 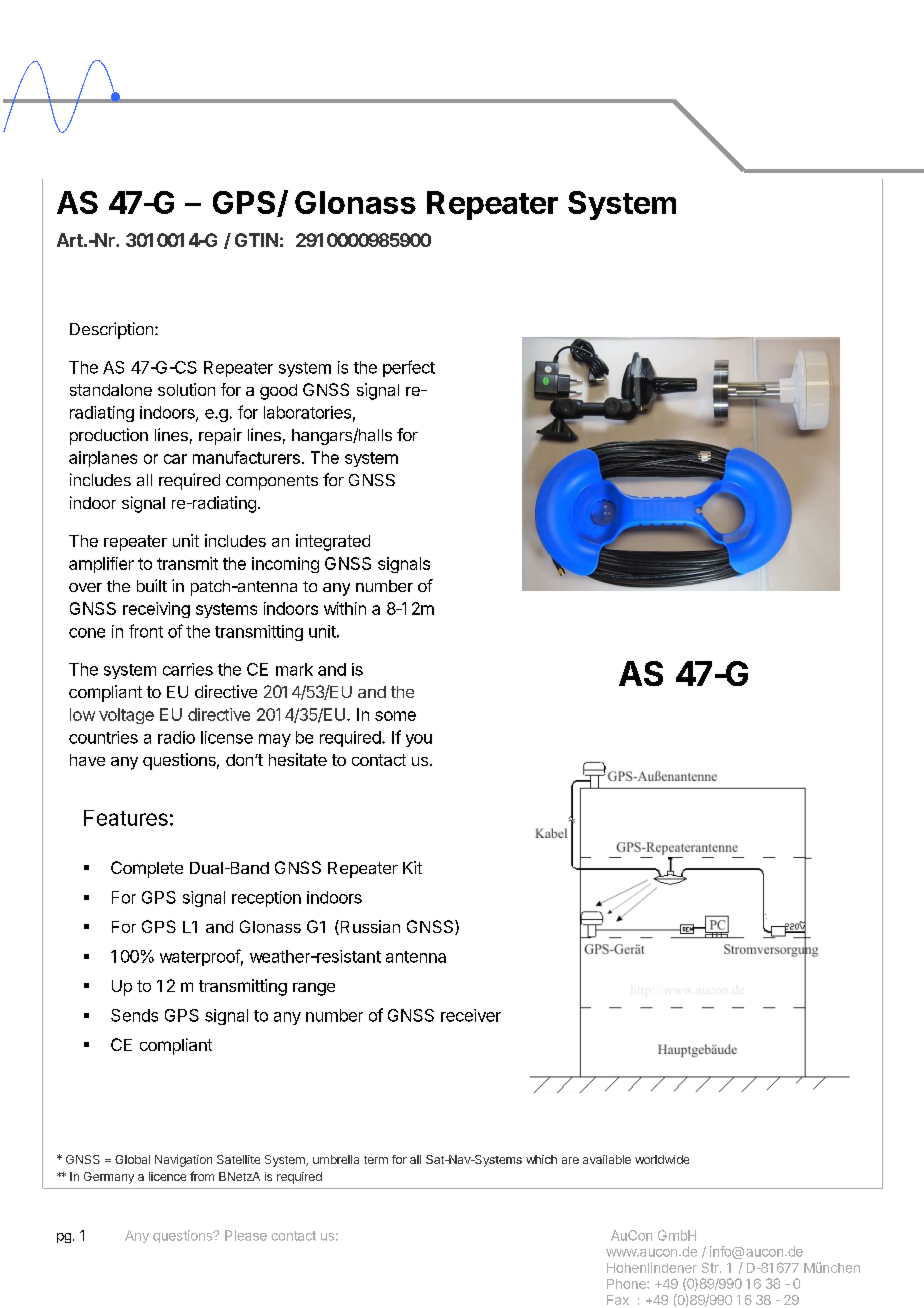 What do you see at coordinates (246, 1235) in the screenshot?
I see `Please` at bounding box center [246, 1235].
